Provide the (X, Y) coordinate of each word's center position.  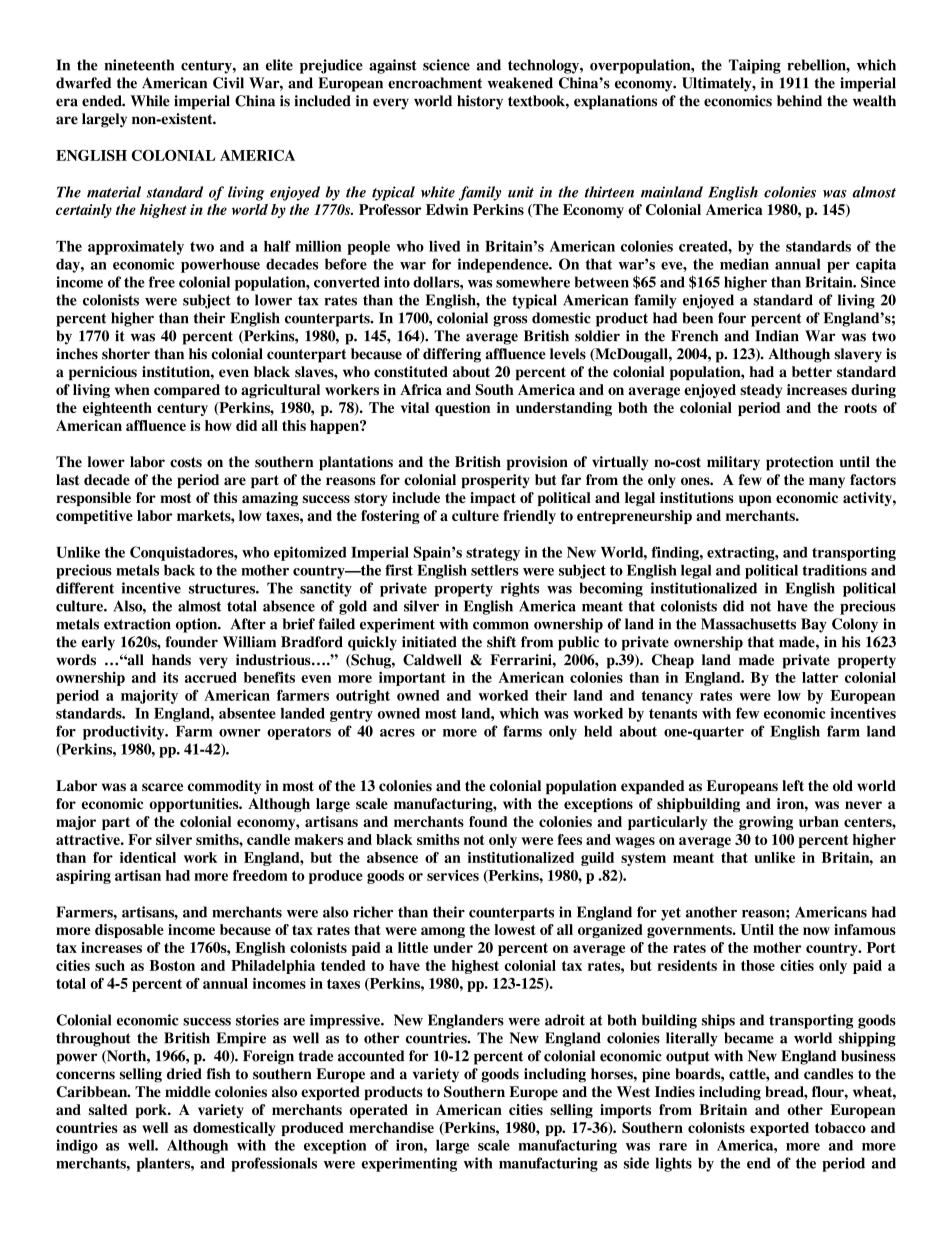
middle (188, 1092)
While (150, 101)
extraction (137, 624)
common (501, 625)
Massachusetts (748, 624)
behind (799, 101)
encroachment (435, 83)
